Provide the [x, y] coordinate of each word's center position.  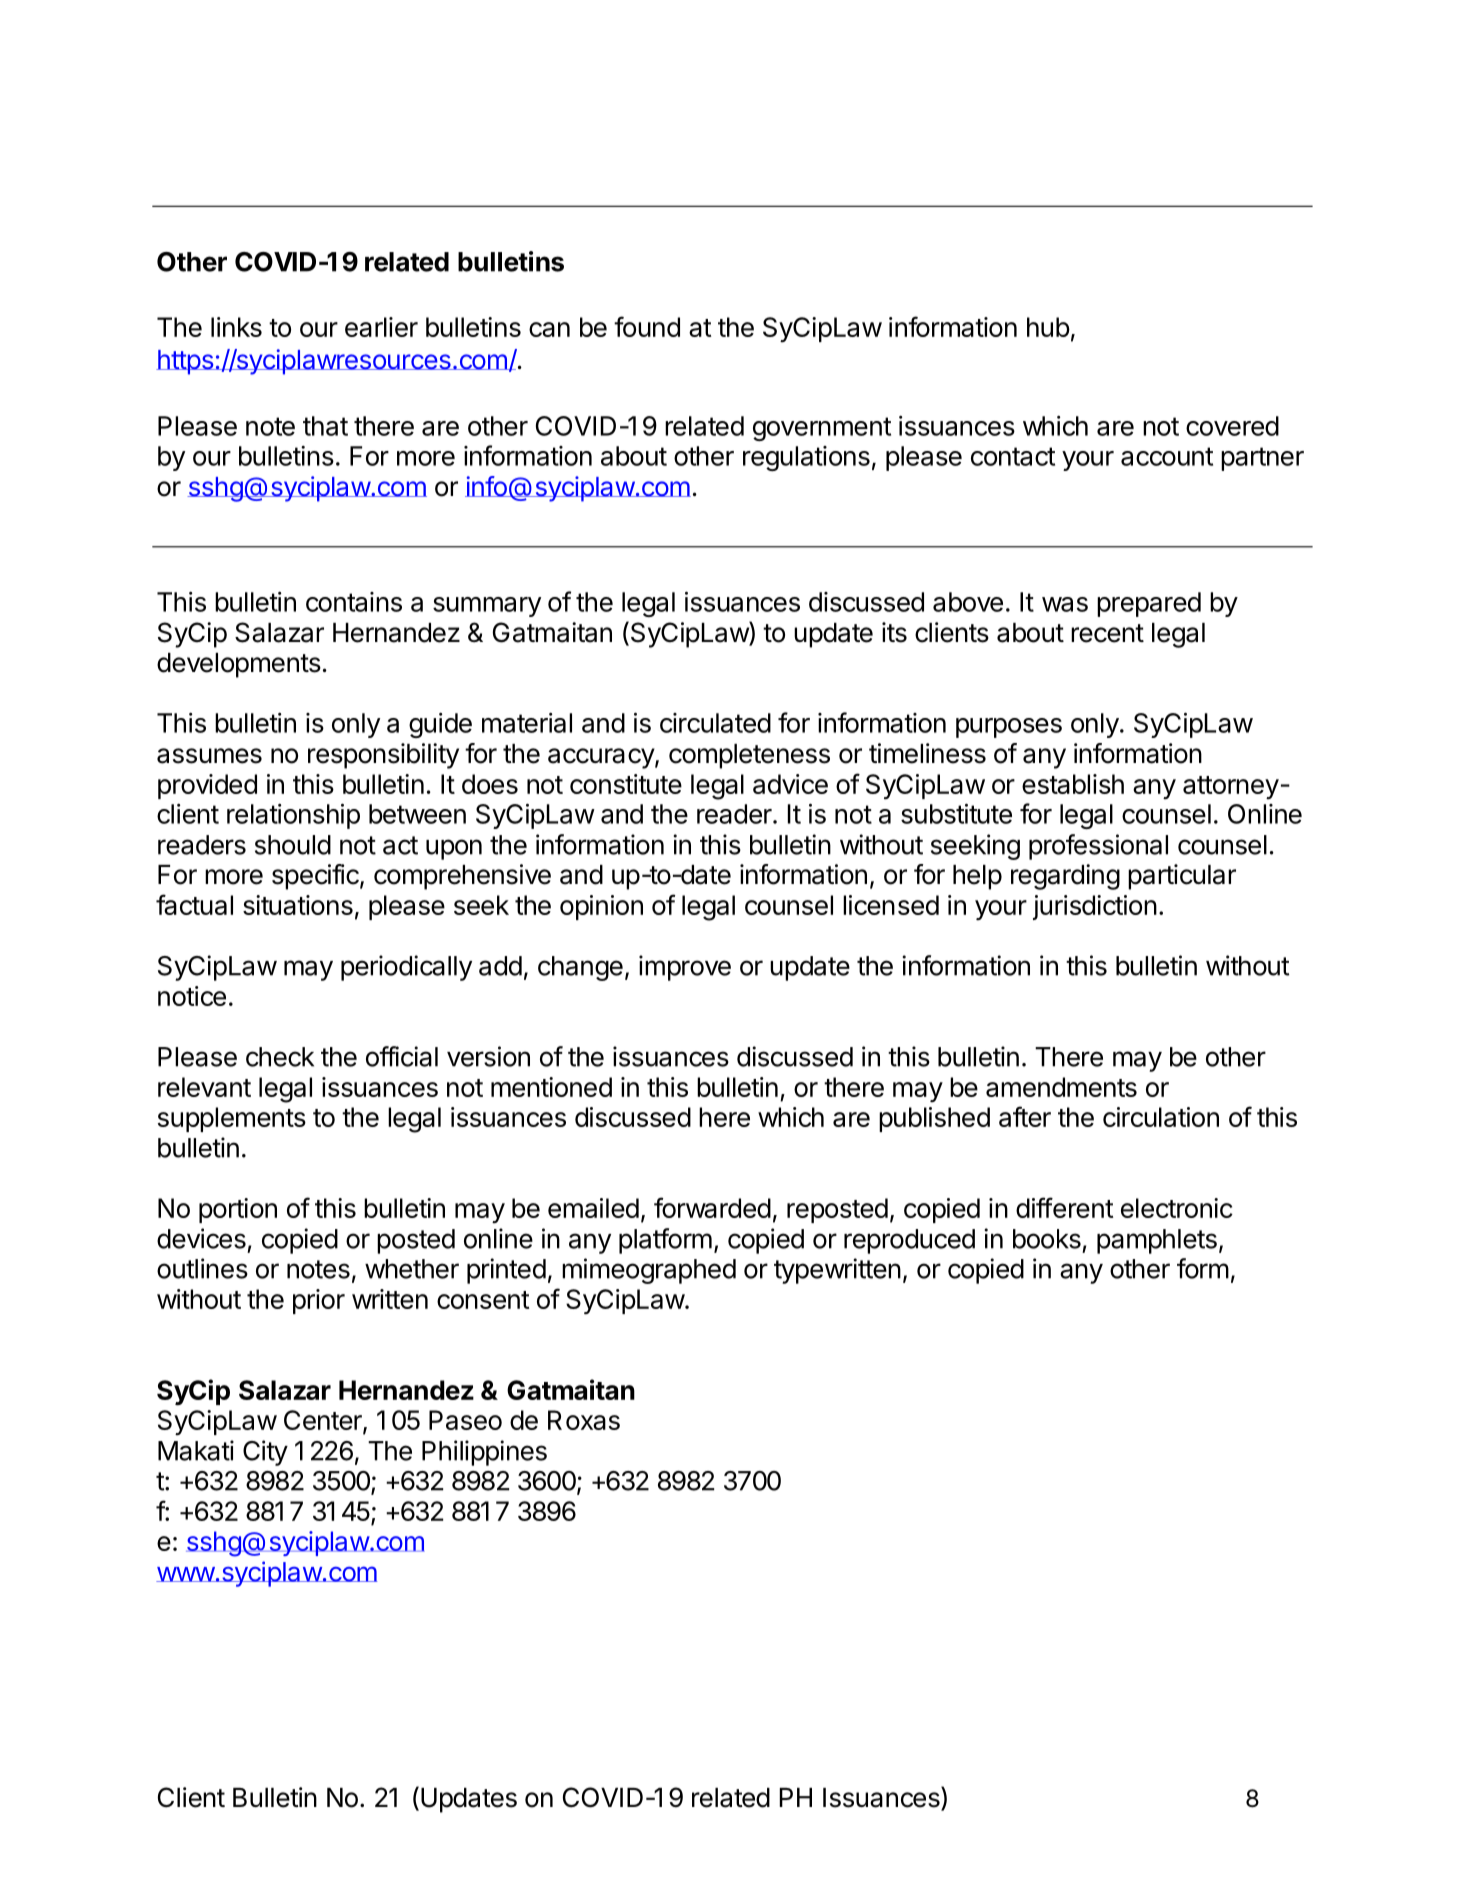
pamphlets [1157, 1241]
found [647, 326]
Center [324, 1421]
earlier [381, 327]
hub [1048, 327]
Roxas [584, 1420]
